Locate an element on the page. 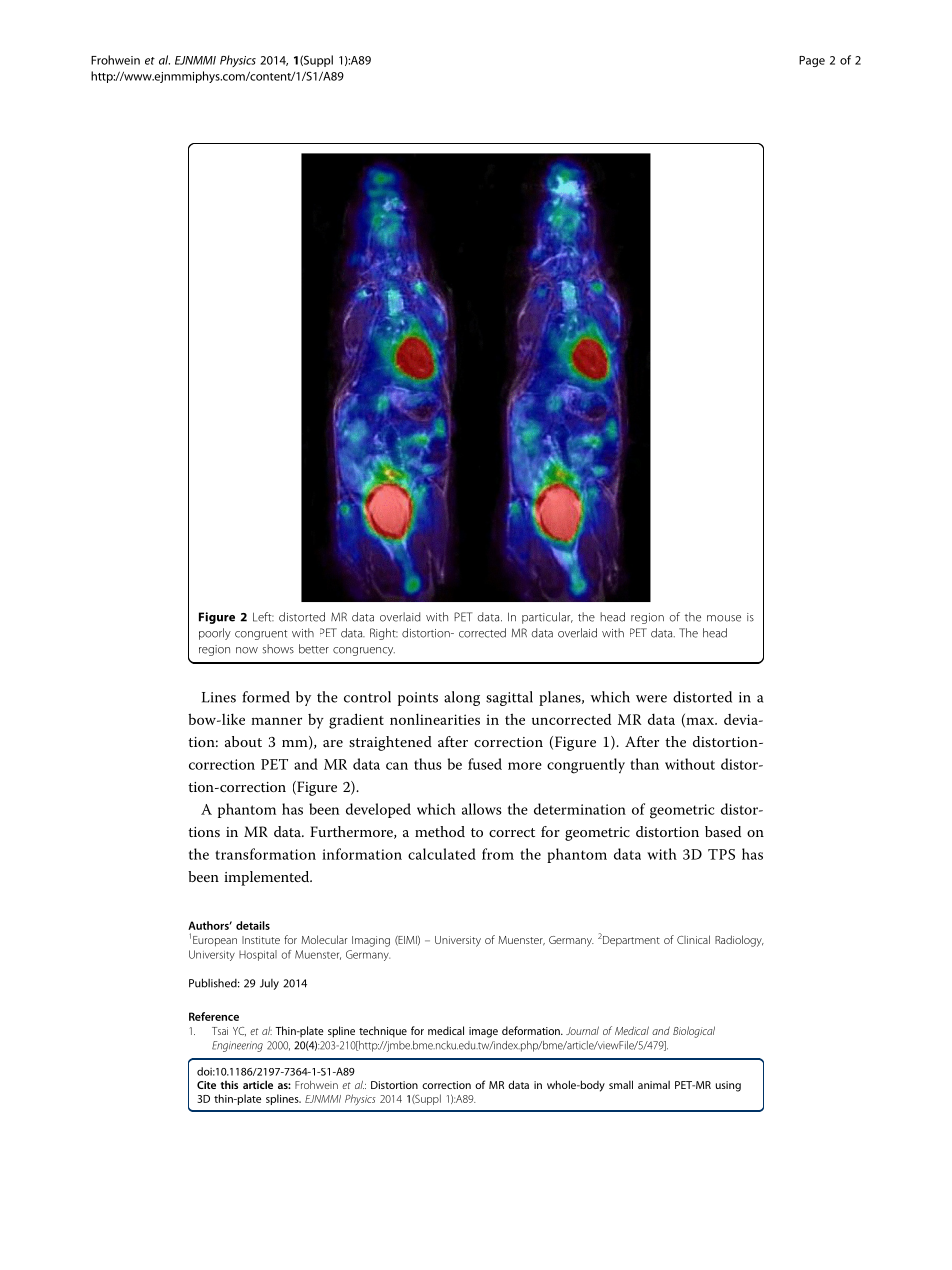 The width and height of the image is (952, 1270). particular is located at coordinates (547, 618).
